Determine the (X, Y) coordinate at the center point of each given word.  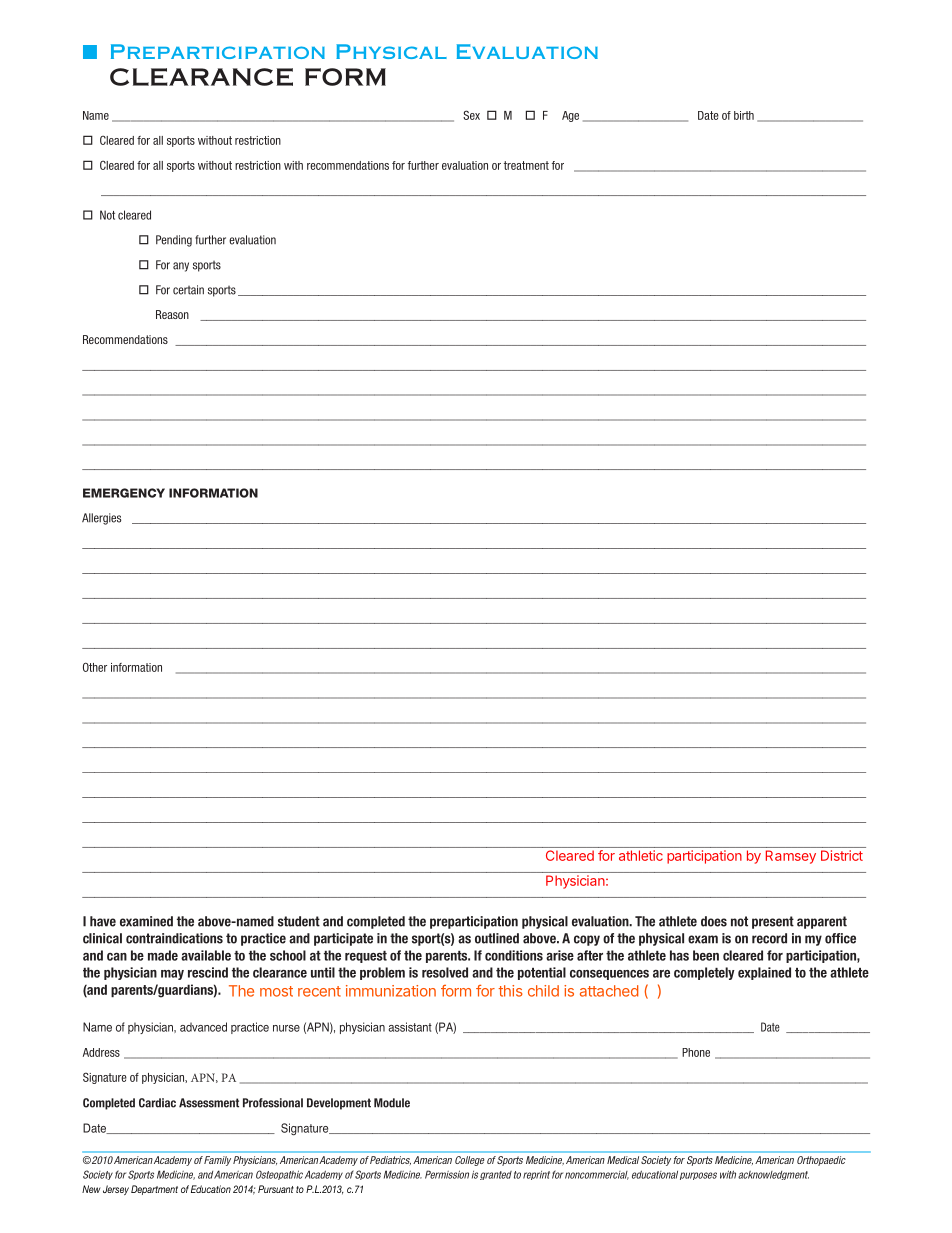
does (714, 921)
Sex (471, 115)
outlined (497, 938)
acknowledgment (773, 1175)
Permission (447, 1174)
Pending (174, 241)
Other (95, 667)
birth (744, 115)
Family (217, 1161)
